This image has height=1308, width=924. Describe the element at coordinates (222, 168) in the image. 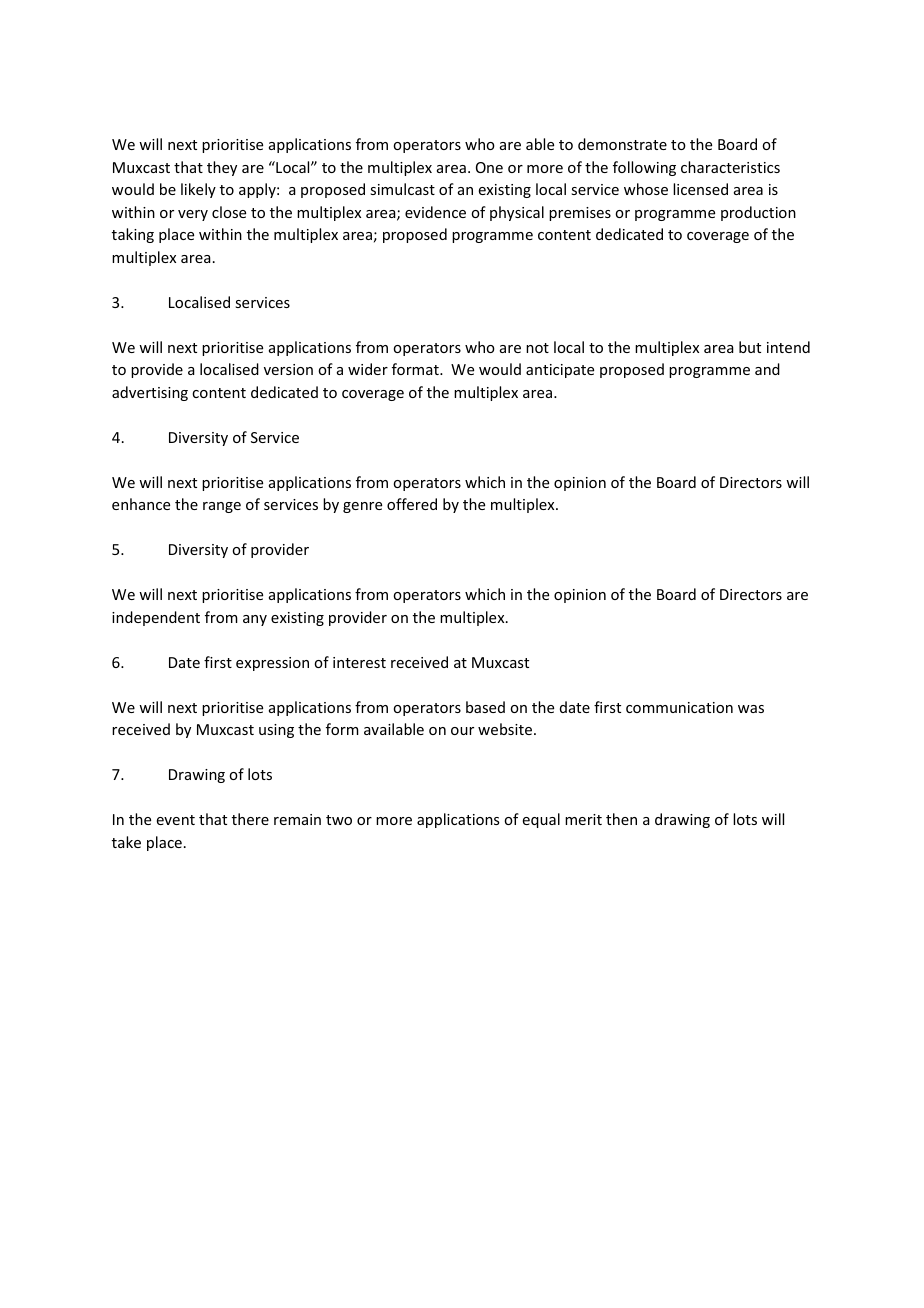

I see `they` at that location.
